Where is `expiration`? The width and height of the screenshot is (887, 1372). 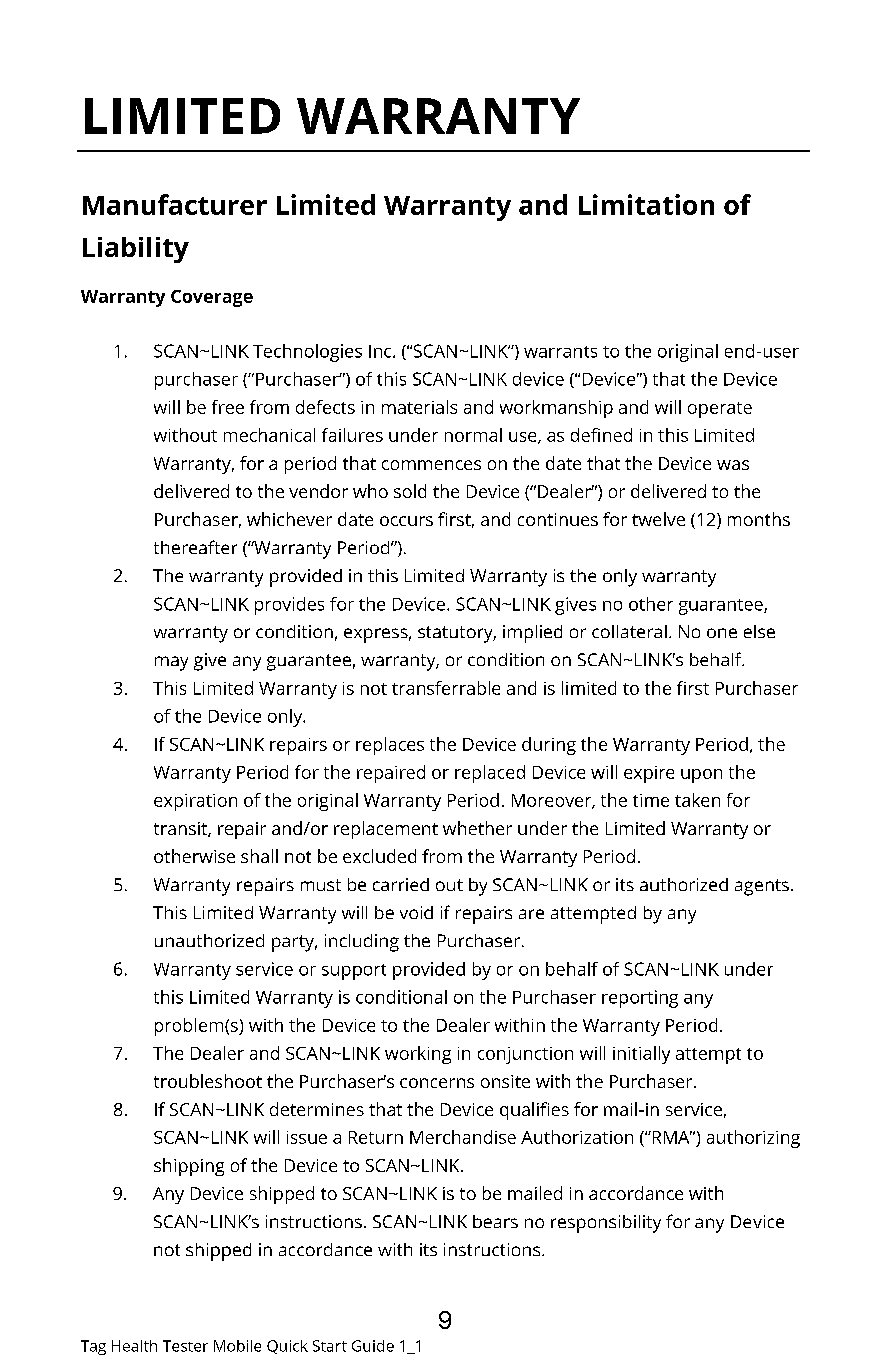 expiration is located at coordinates (195, 802).
